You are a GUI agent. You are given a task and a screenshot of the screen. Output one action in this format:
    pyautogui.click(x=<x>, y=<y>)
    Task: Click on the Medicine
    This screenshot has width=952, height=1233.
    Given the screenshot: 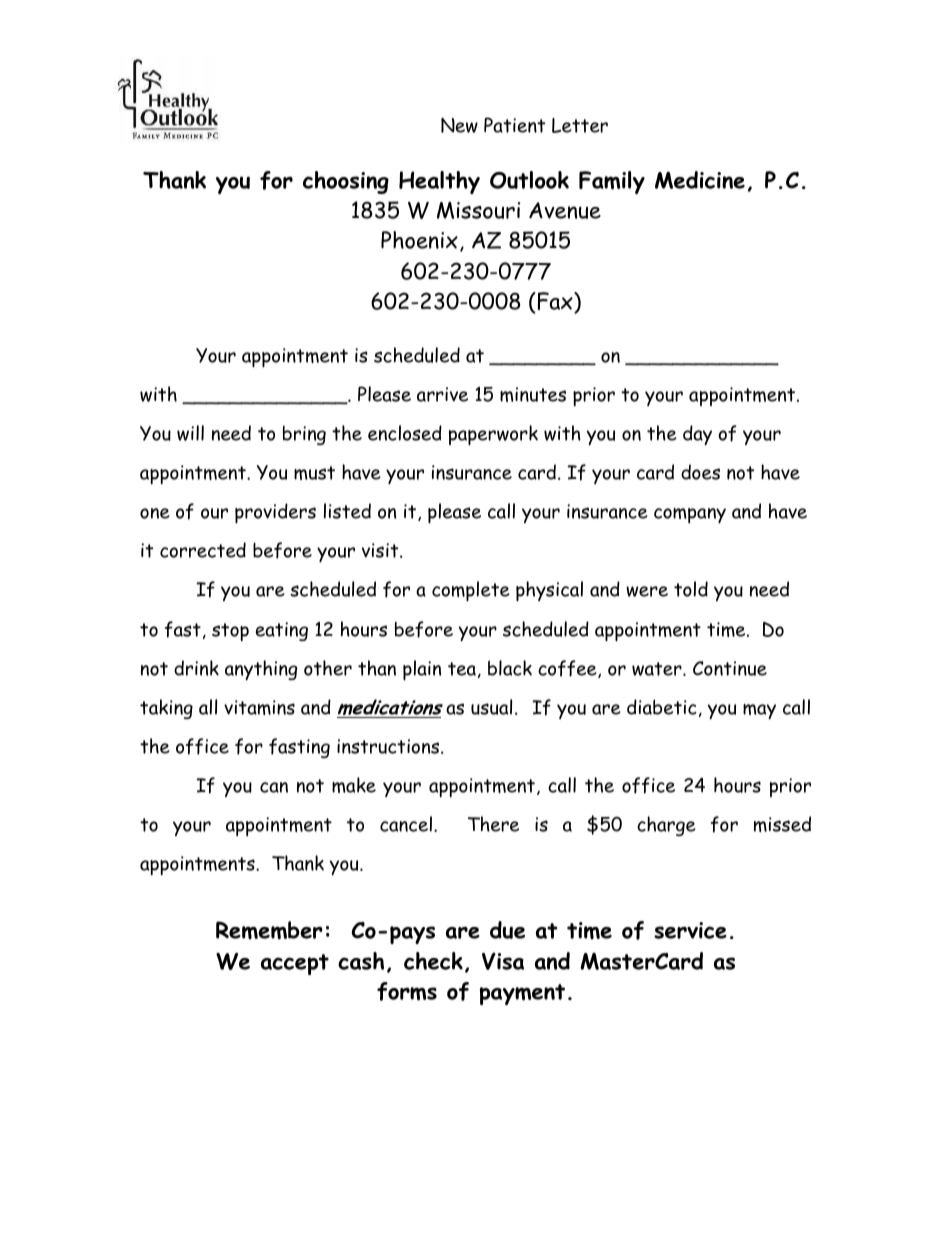 What is the action you would take?
    pyautogui.click(x=700, y=180)
